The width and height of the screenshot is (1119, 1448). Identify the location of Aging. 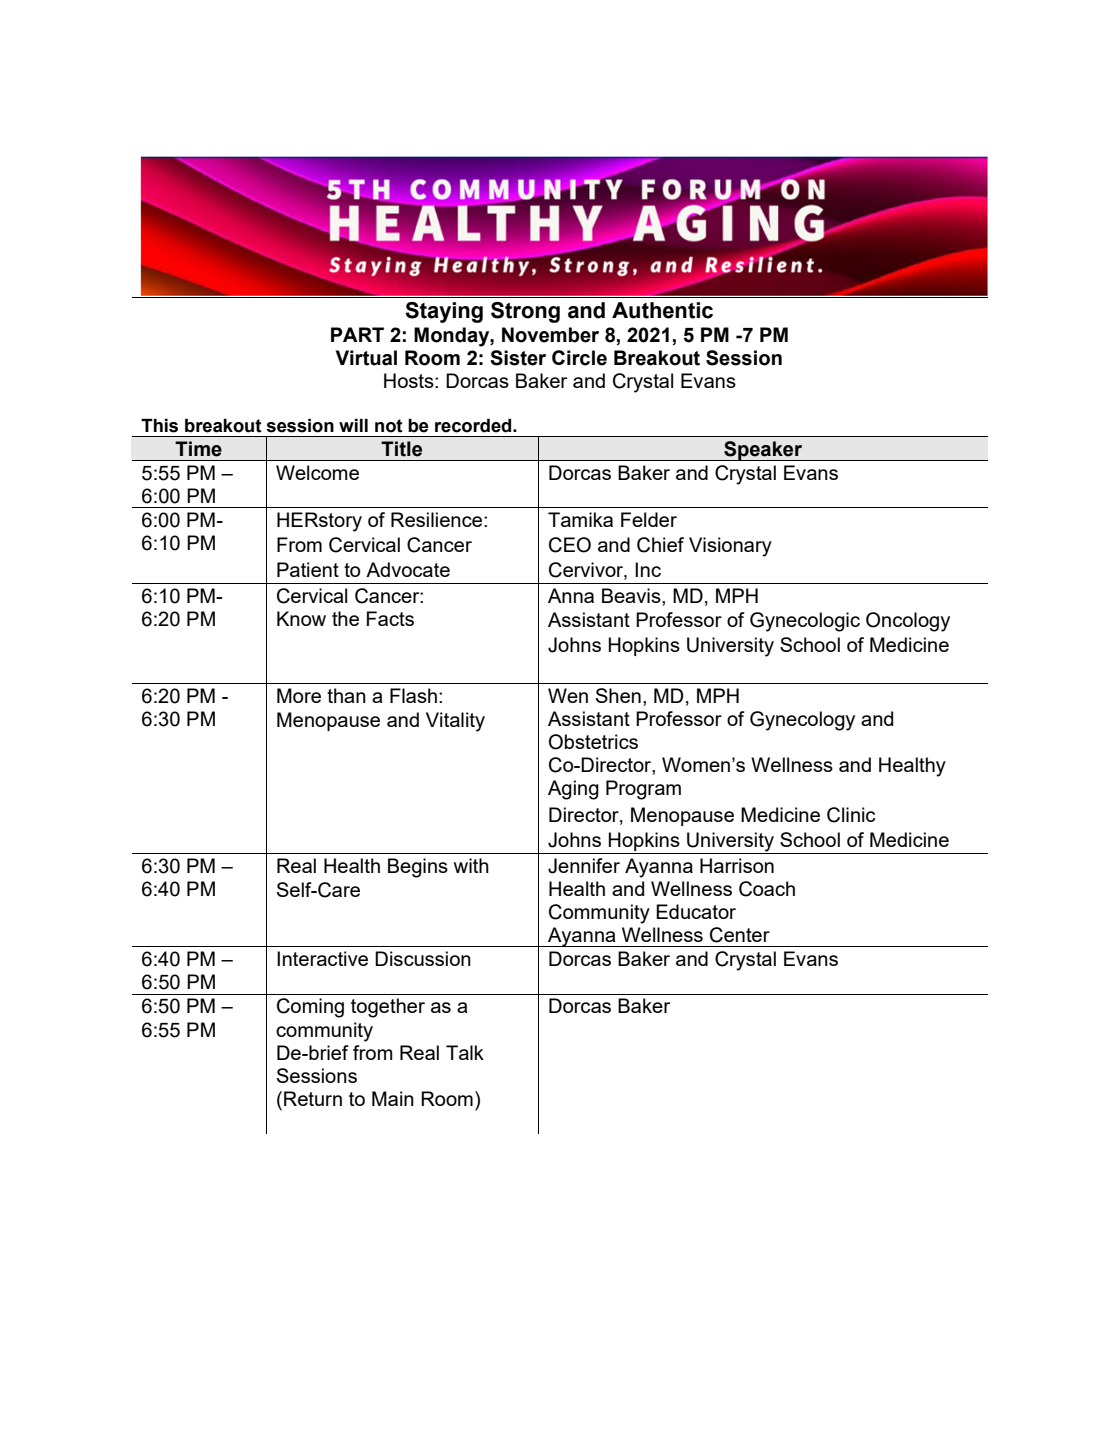
(573, 790).
